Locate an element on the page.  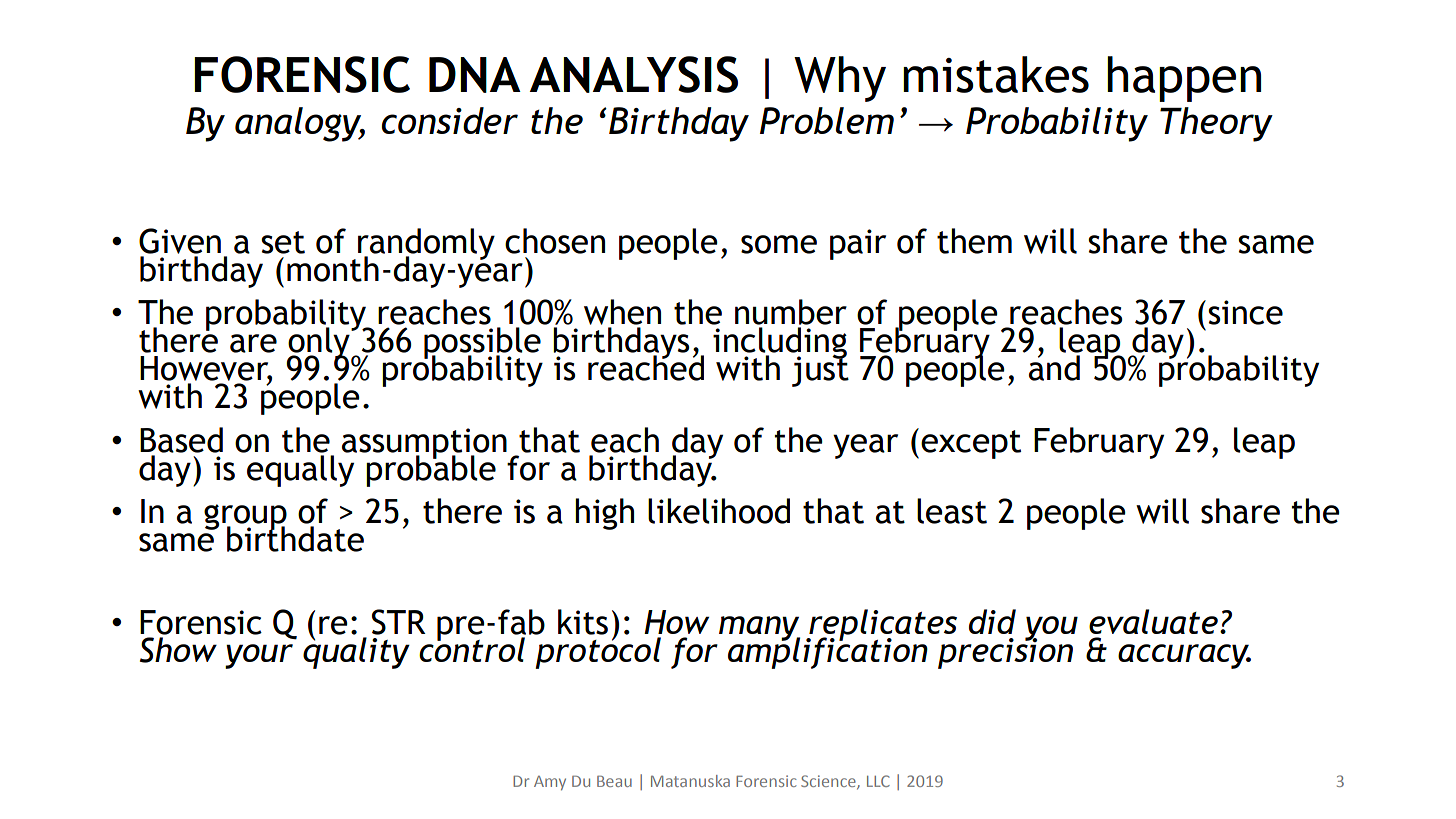
set is located at coordinates (283, 242).
